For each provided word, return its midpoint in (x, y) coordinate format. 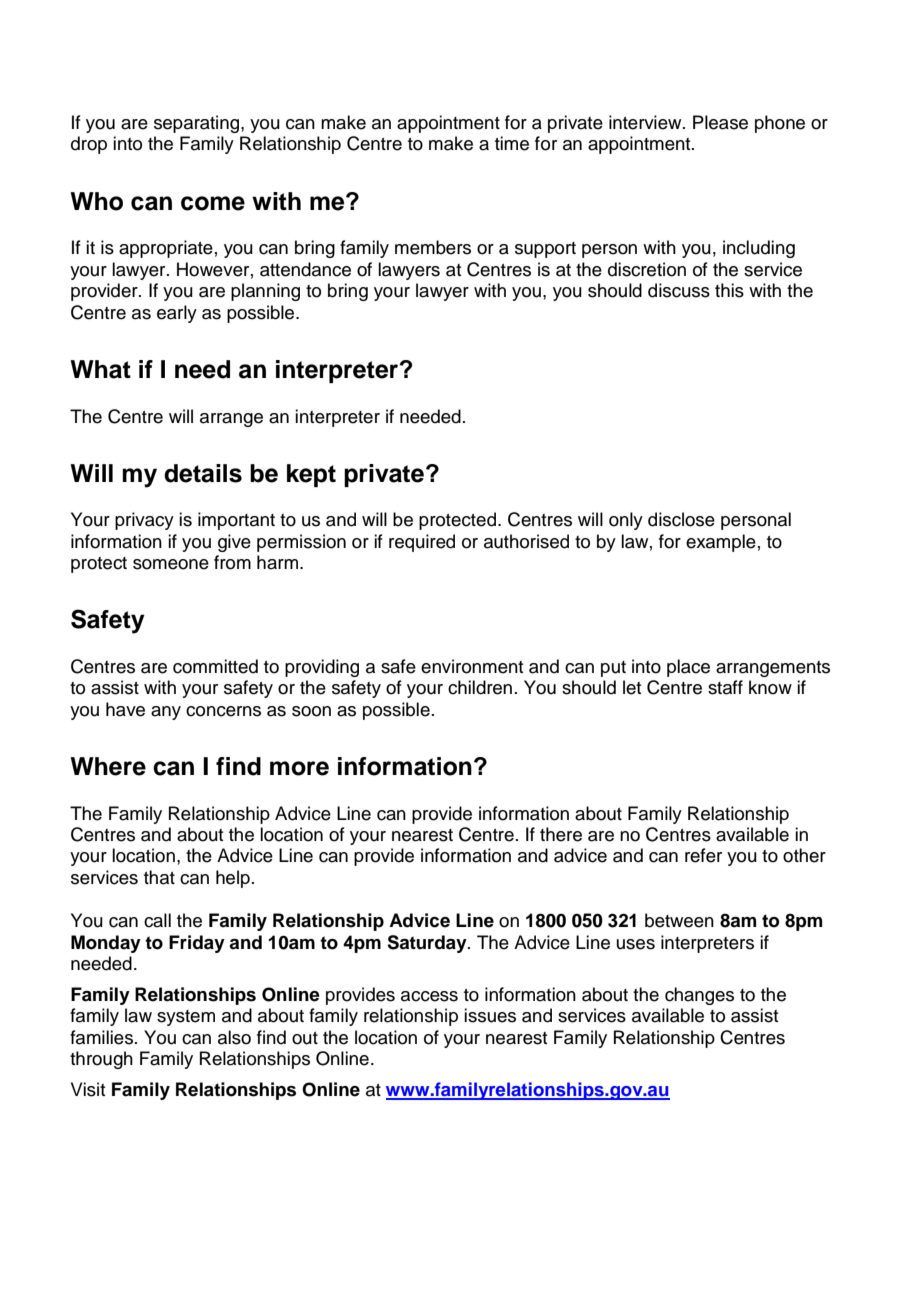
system (186, 1018)
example (721, 543)
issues (490, 1015)
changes (699, 996)
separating (198, 124)
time (512, 143)
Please (720, 122)
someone (171, 564)
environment (472, 666)
